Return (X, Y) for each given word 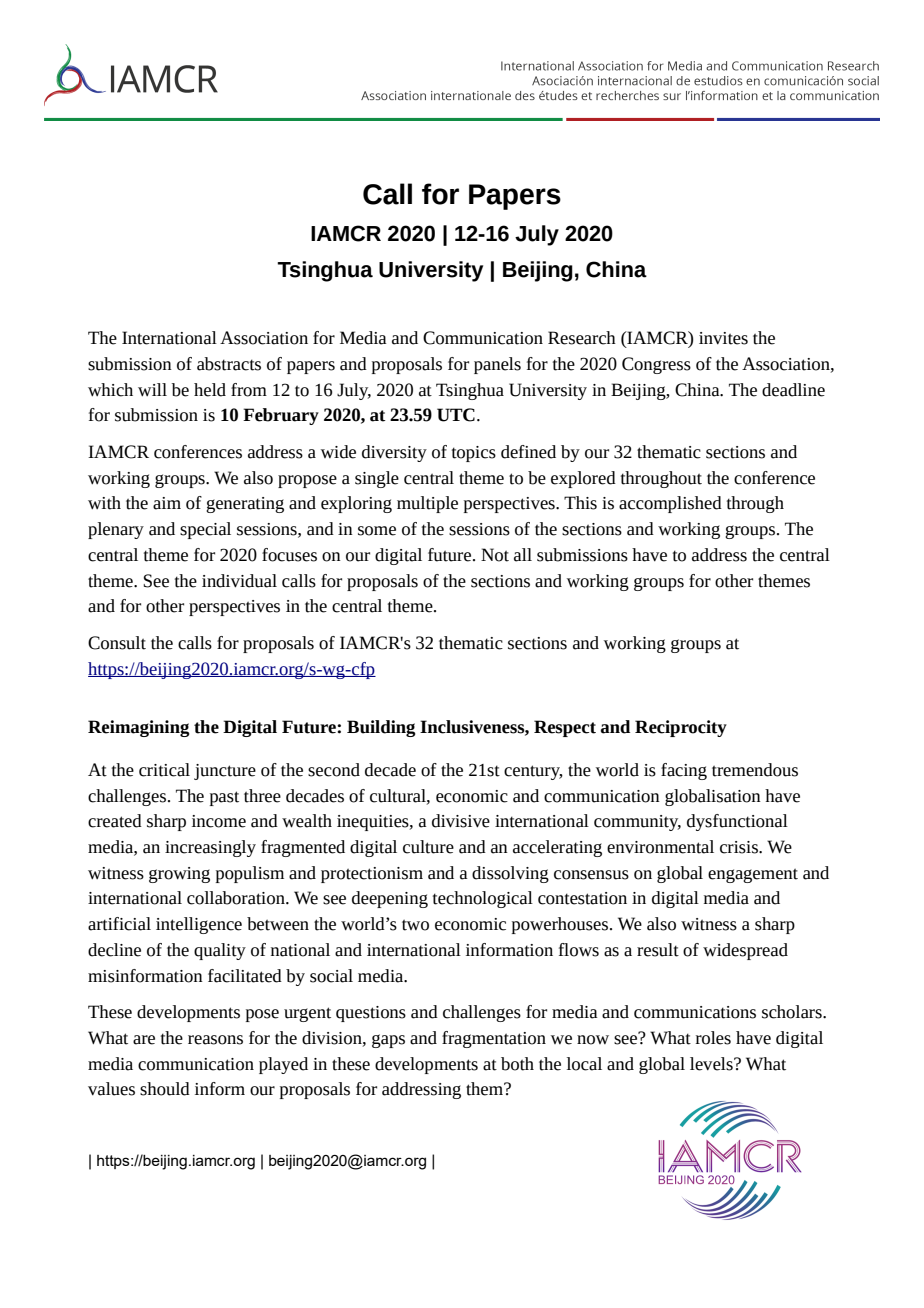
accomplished (670, 504)
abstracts (229, 364)
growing (179, 875)
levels (712, 1064)
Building (381, 728)
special (205, 530)
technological (483, 899)
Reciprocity (681, 728)
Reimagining (139, 728)
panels (497, 365)
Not (495, 555)
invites (723, 338)
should (165, 1089)
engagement (753, 876)
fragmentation (494, 1039)
